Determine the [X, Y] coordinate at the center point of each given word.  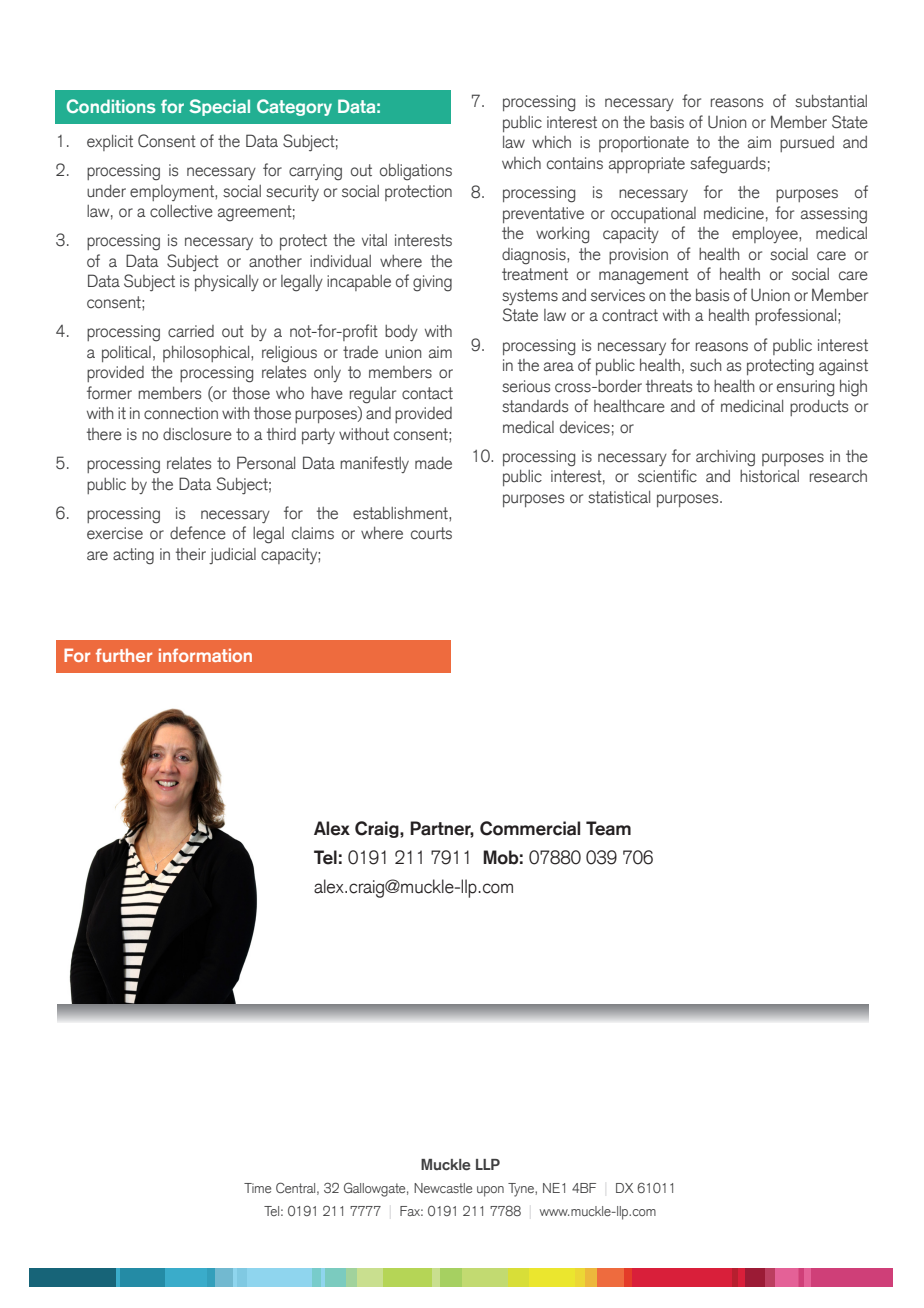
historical [769, 476]
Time [257, 1188]
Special [219, 107]
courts [431, 533]
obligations [416, 172]
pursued [807, 144]
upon [490, 1191]
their [191, 554]
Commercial [530, 828]
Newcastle [443, 1188]
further [124, 655]
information [205, 655]
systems [530, 297]
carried [191, 331]
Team [608, 828]
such [705, 365]
